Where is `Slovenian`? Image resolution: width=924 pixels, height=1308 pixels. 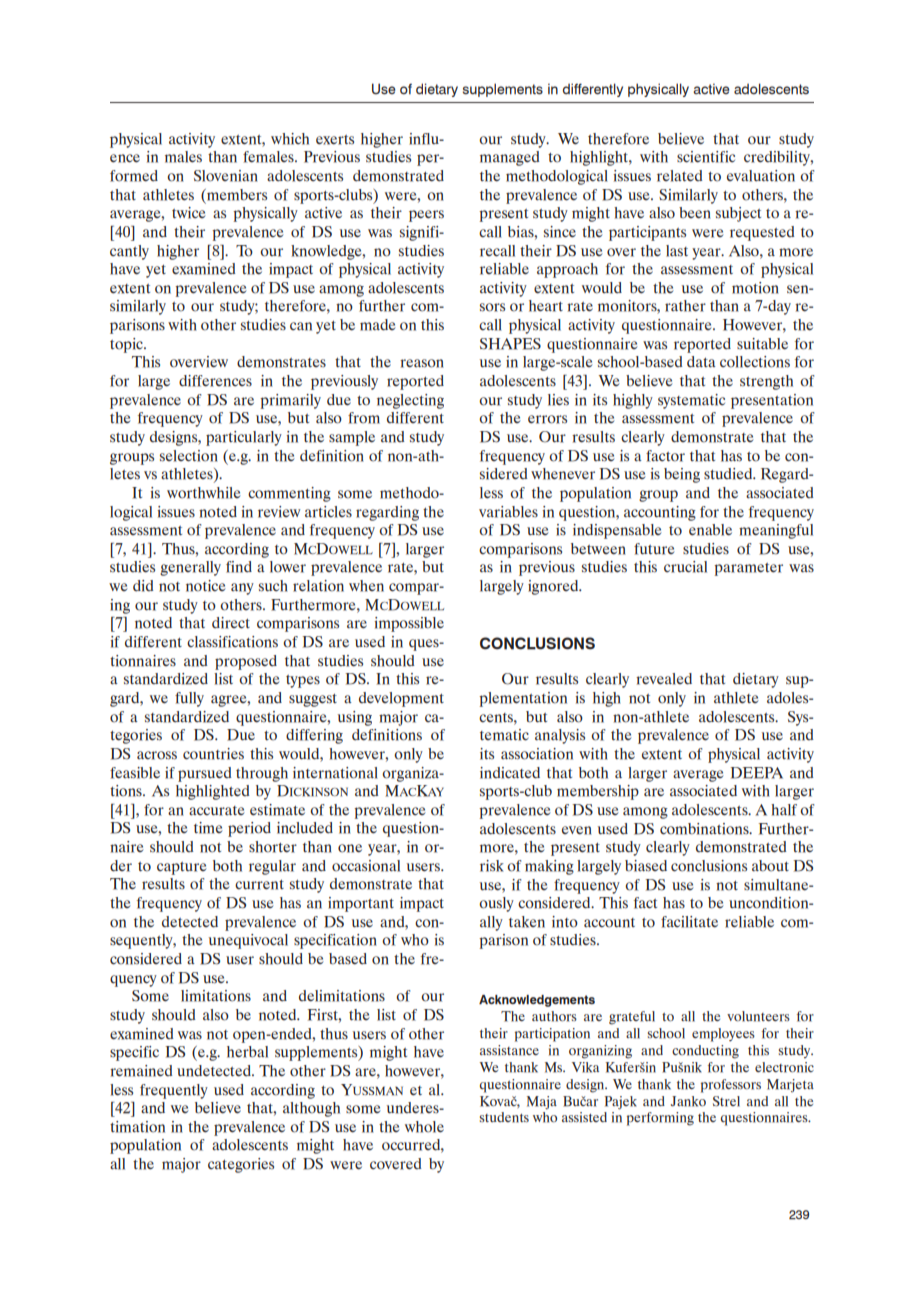
Slovenian is located at coordinates (226, 176).
